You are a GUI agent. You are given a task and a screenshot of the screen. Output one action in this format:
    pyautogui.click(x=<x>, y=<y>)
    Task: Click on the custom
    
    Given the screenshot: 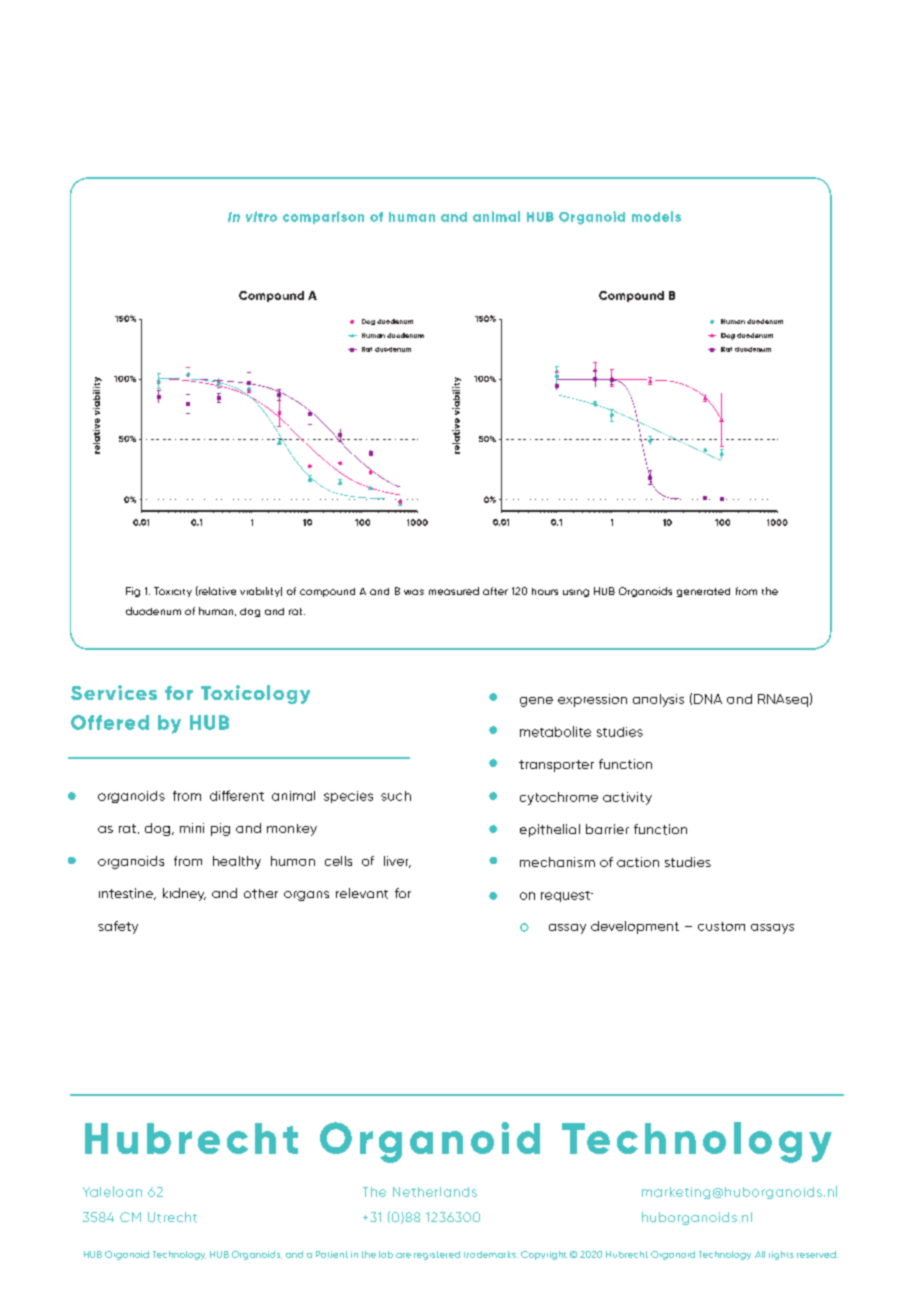 What is the action you would take?
    pyautogui.click(x=721, y=926)
